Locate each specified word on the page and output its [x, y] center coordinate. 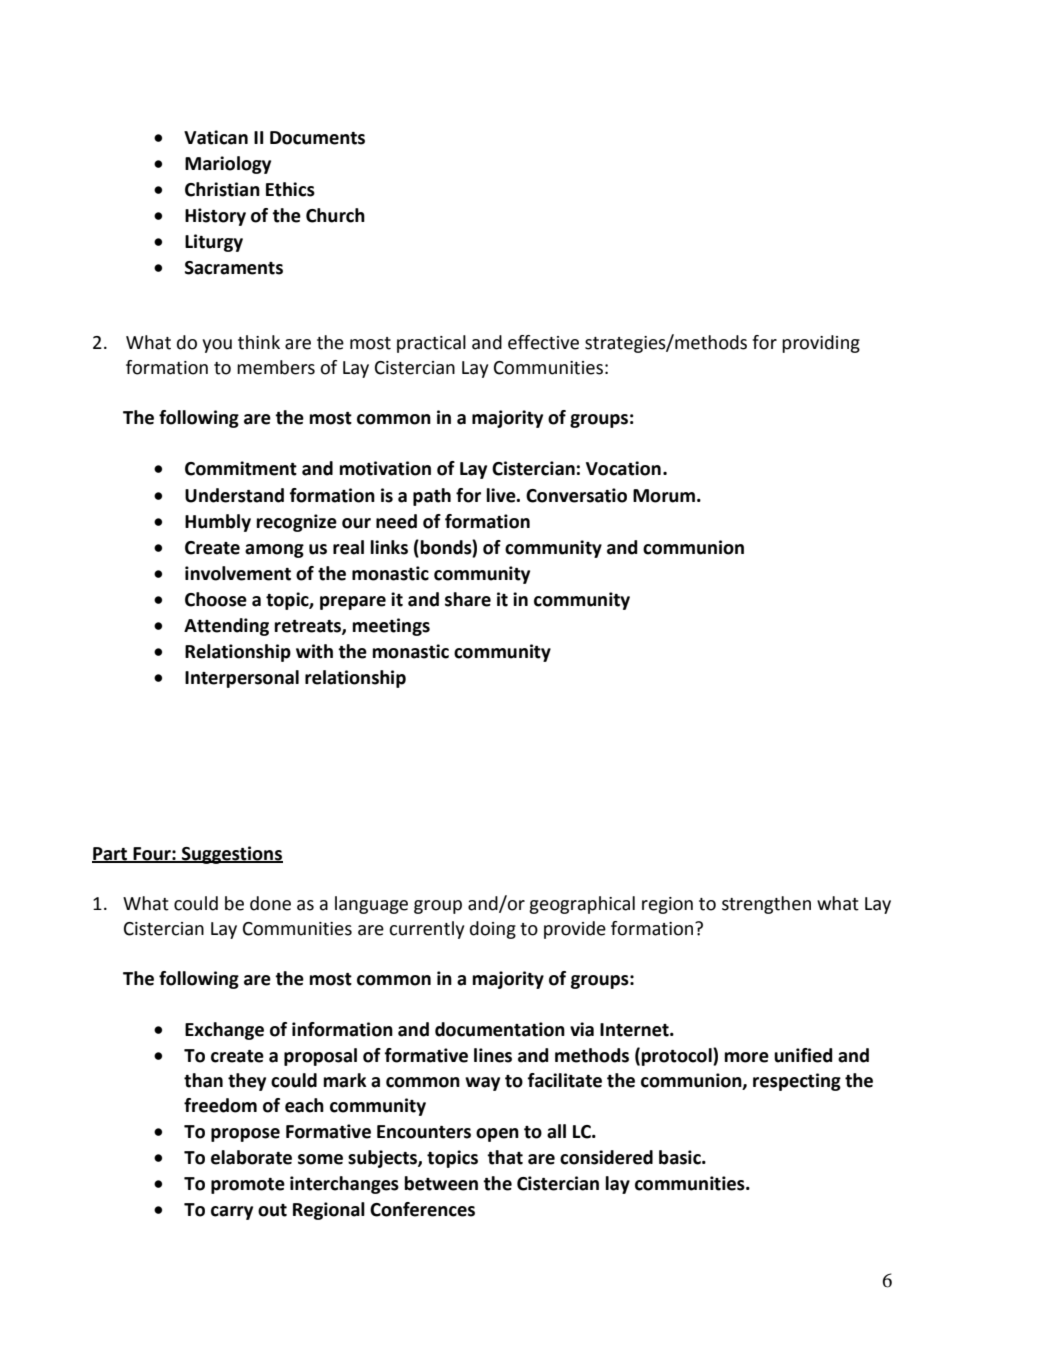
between [441, 1183]
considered [606, 1157]
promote [248, 1186]
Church [335, 215]
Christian [222, 189]
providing [821, 344]
